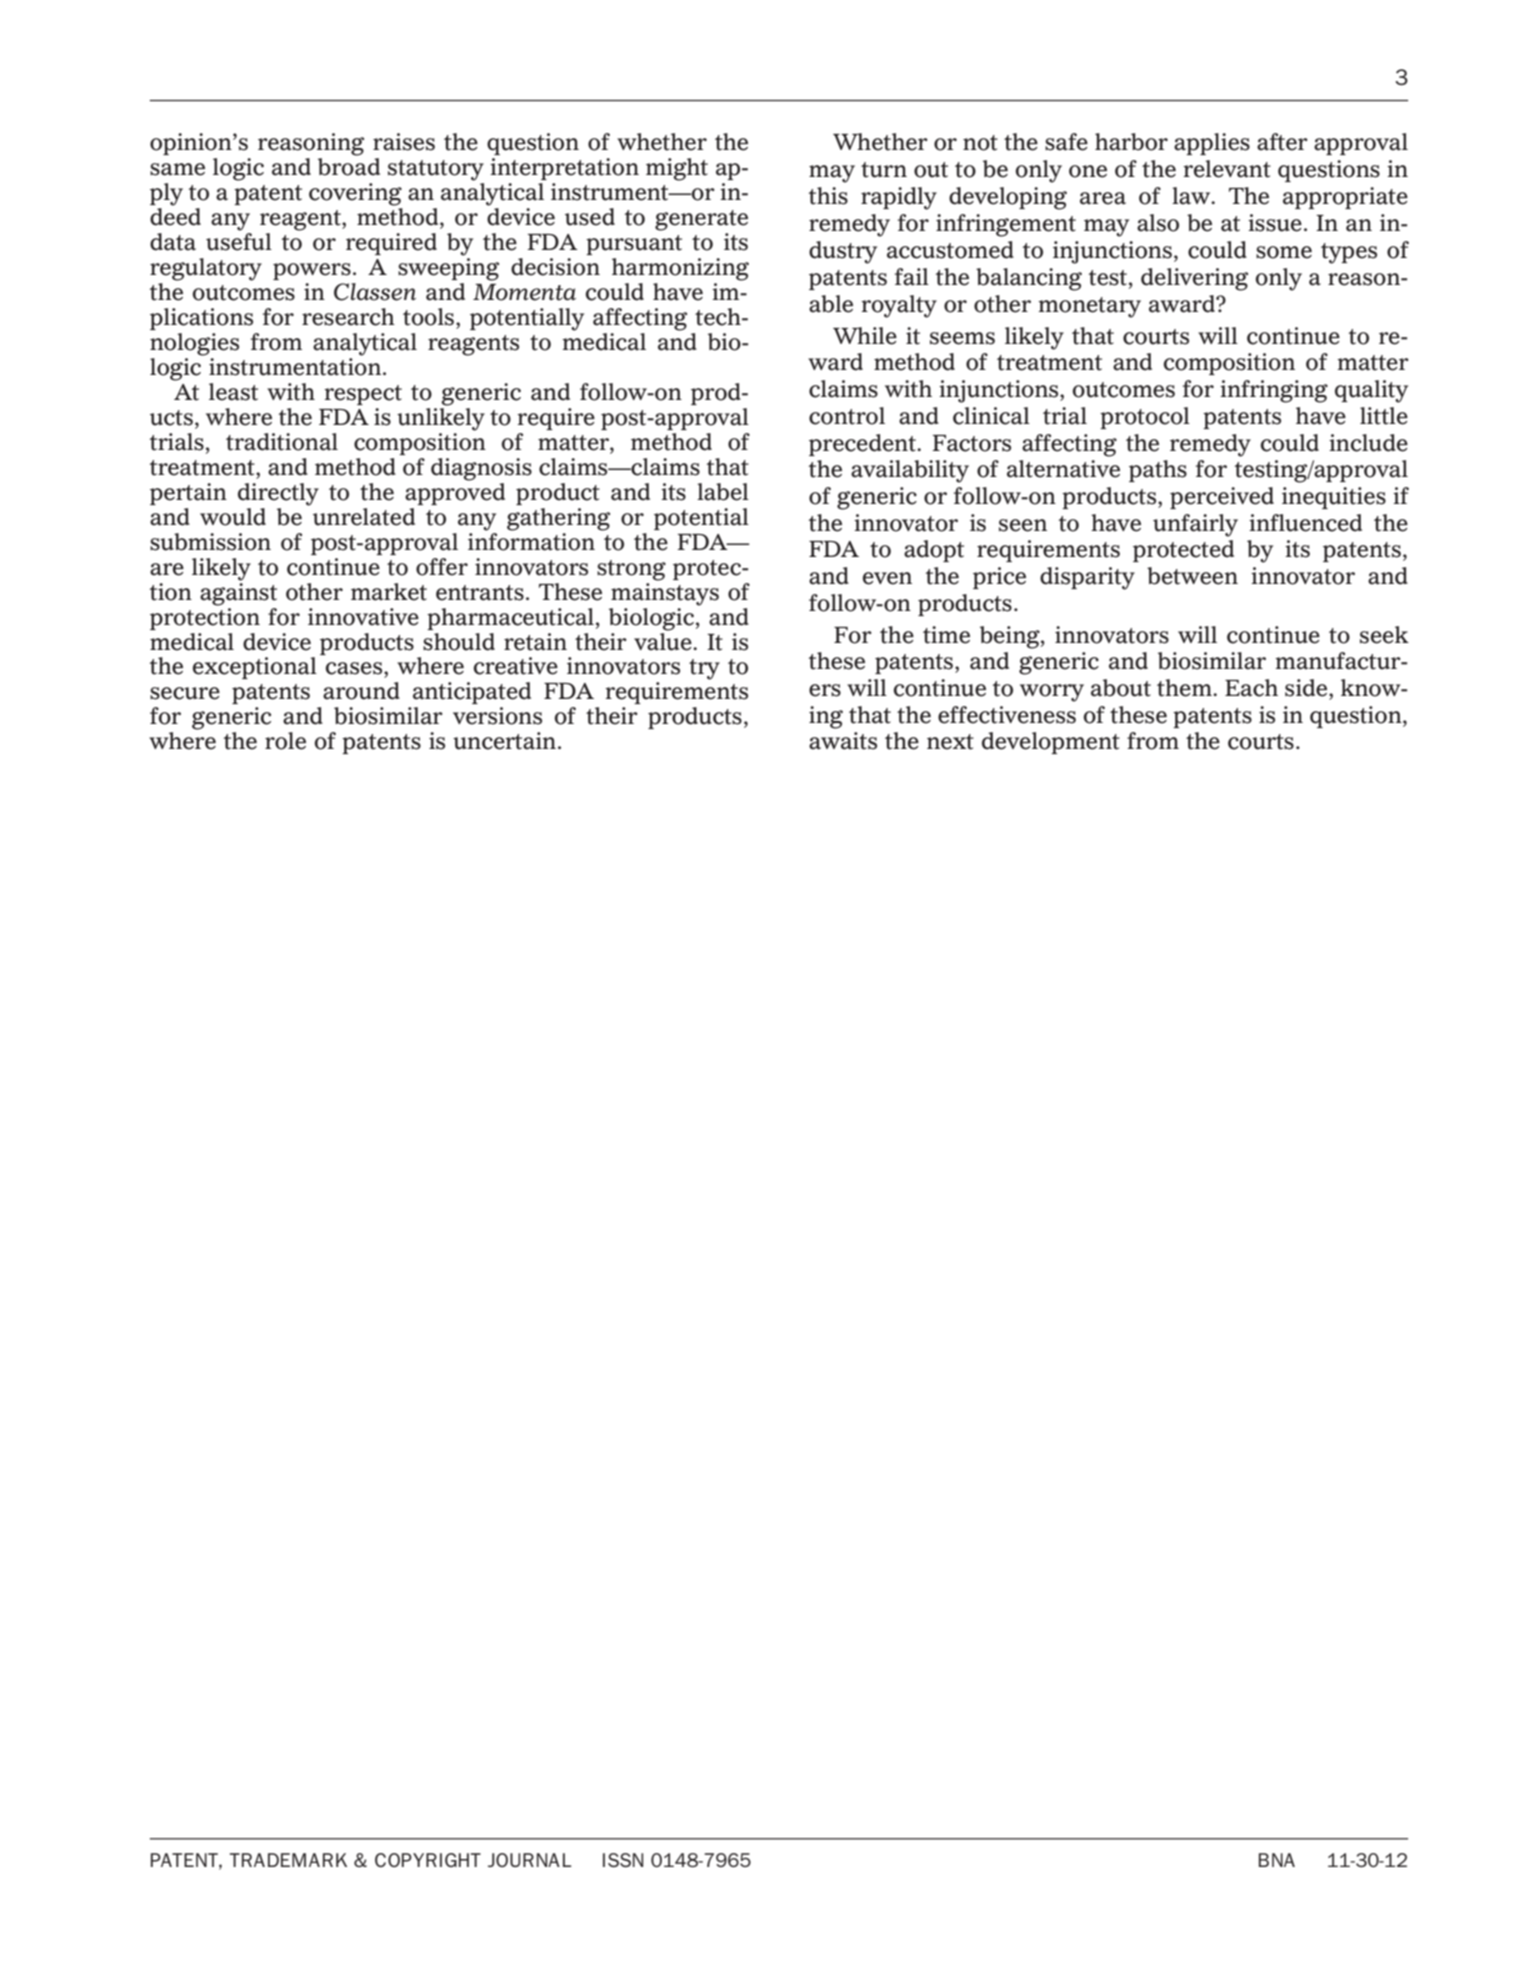  What do you see at coordinates (887, 578) in the page?
I see `even` at bounding box center [887, 578].
